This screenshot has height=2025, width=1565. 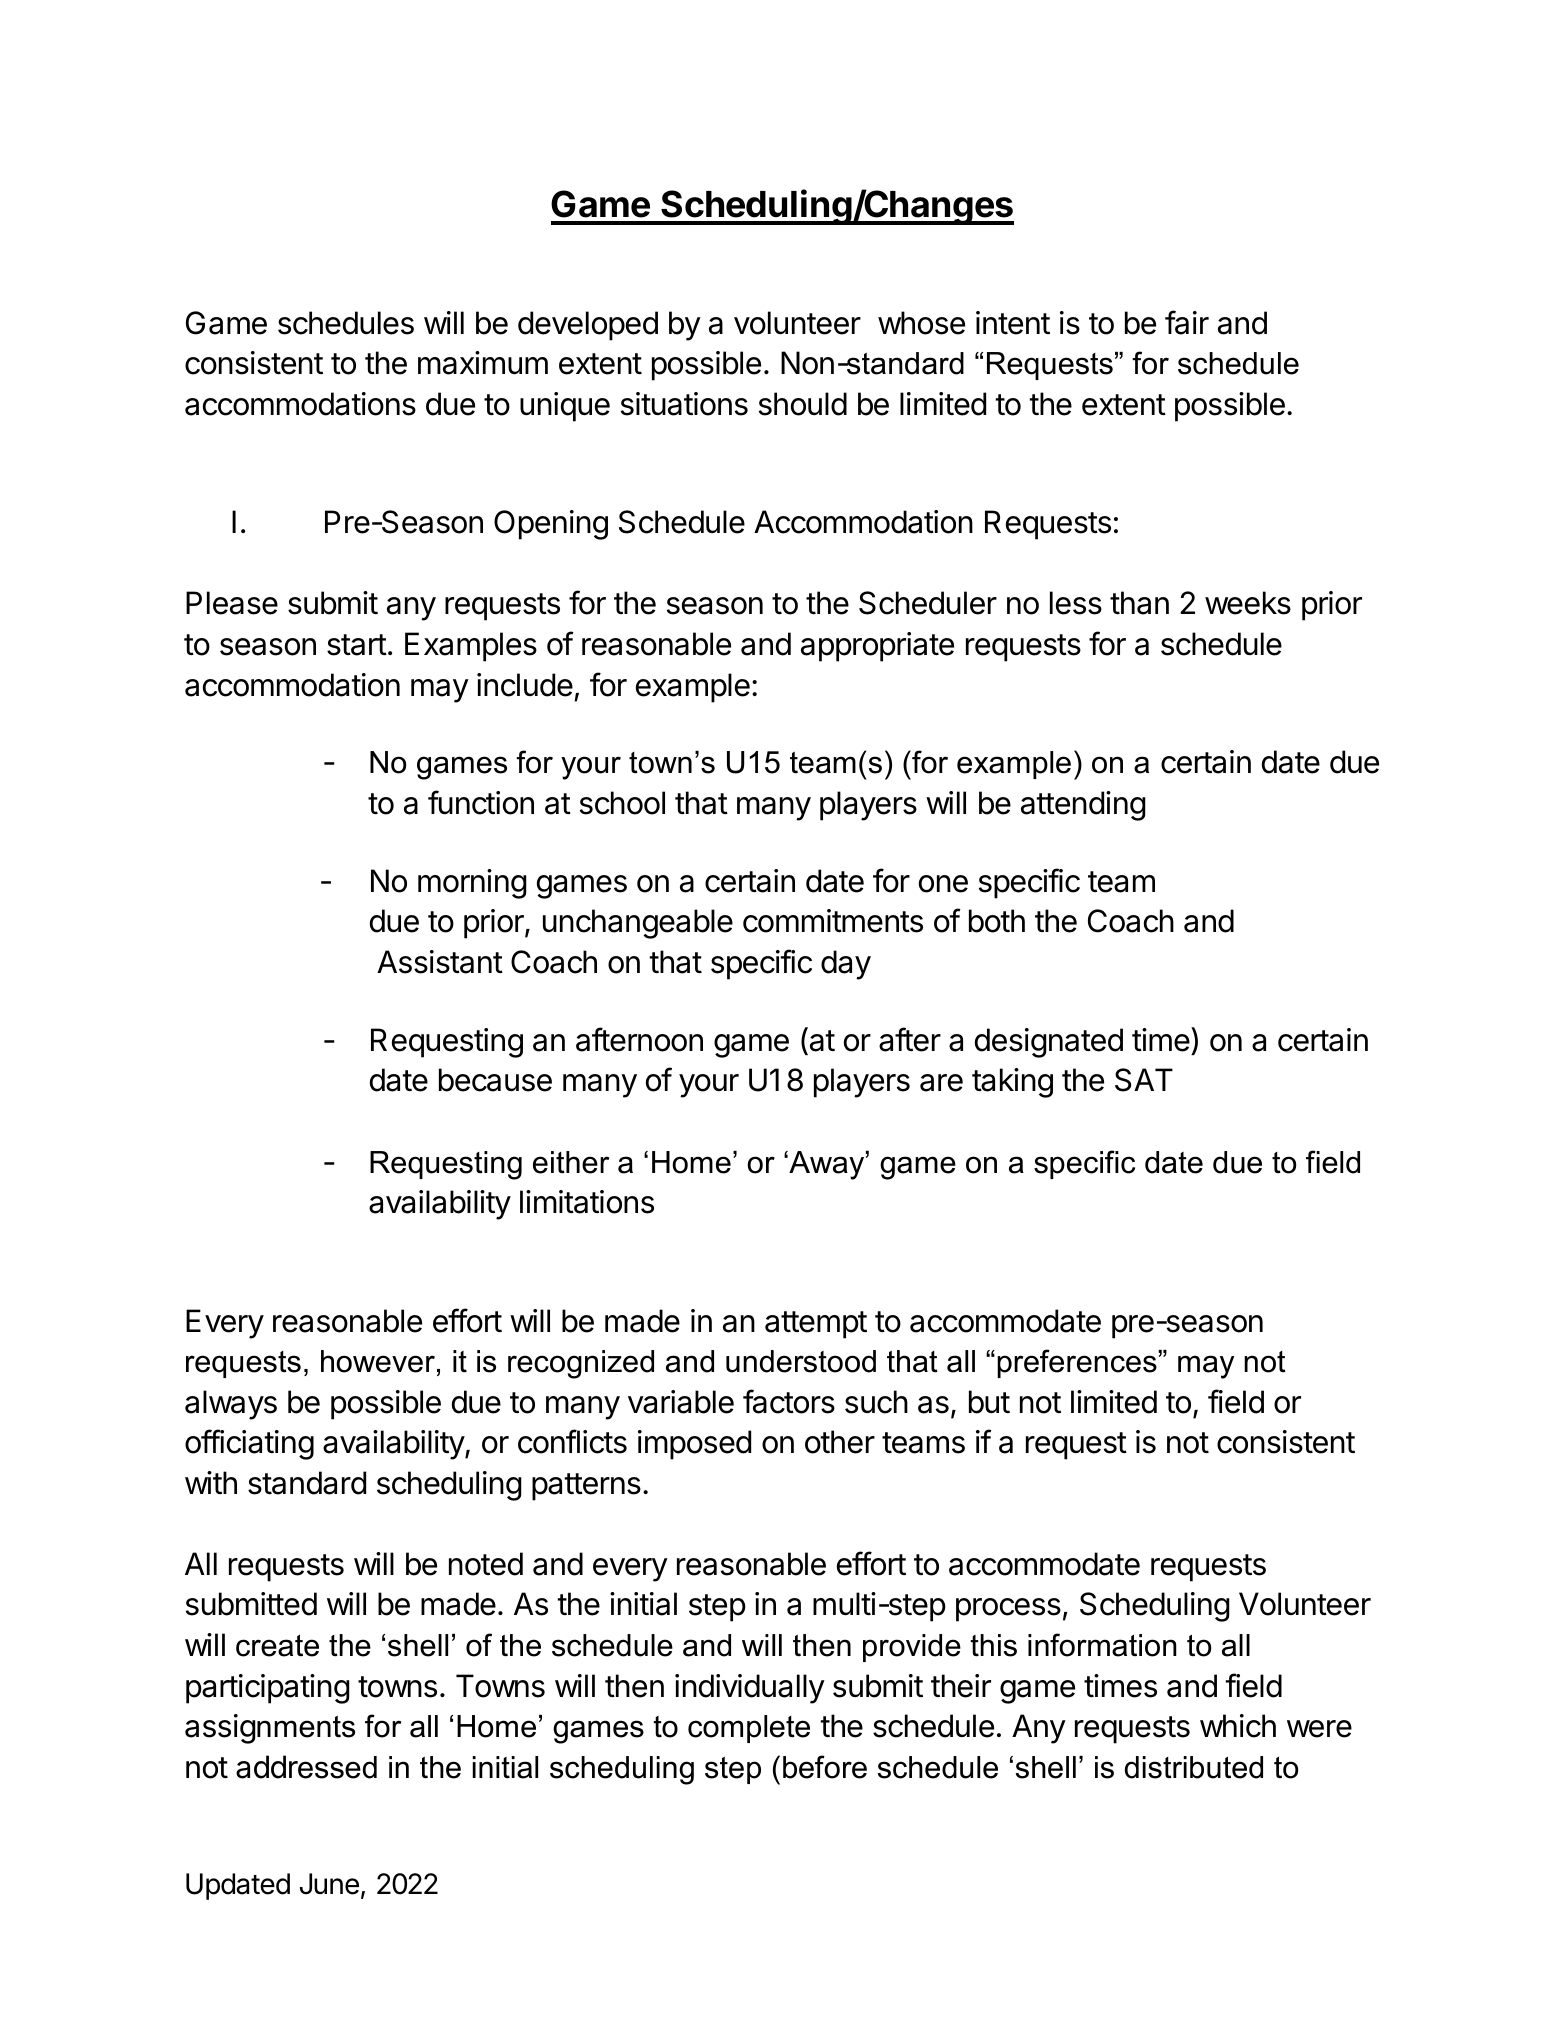 I want to click on because, so click(x=495, y=1080).
